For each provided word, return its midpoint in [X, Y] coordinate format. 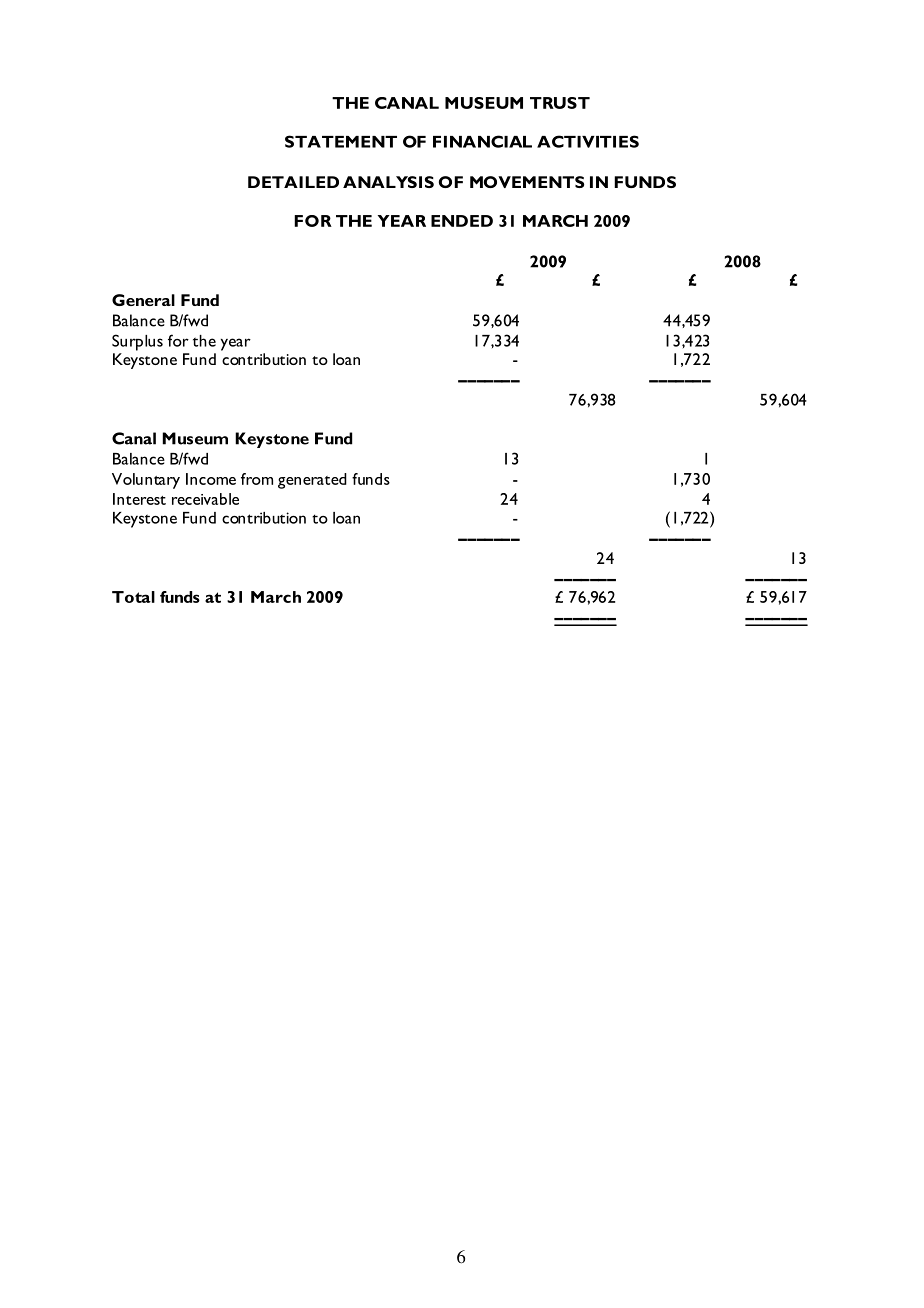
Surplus [137, 342]
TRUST [560, 103]
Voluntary [146, 481]
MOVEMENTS [527, 182]
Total [133, 597]
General [143, 300]
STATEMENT [341, 141]
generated [312, 481]
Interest [139, 499]
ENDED [462, 221]
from [257, 479]
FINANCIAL [482, 141]
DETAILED [293, 182]
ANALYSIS [388, 182]
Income [211, 479]
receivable [205, 499]
